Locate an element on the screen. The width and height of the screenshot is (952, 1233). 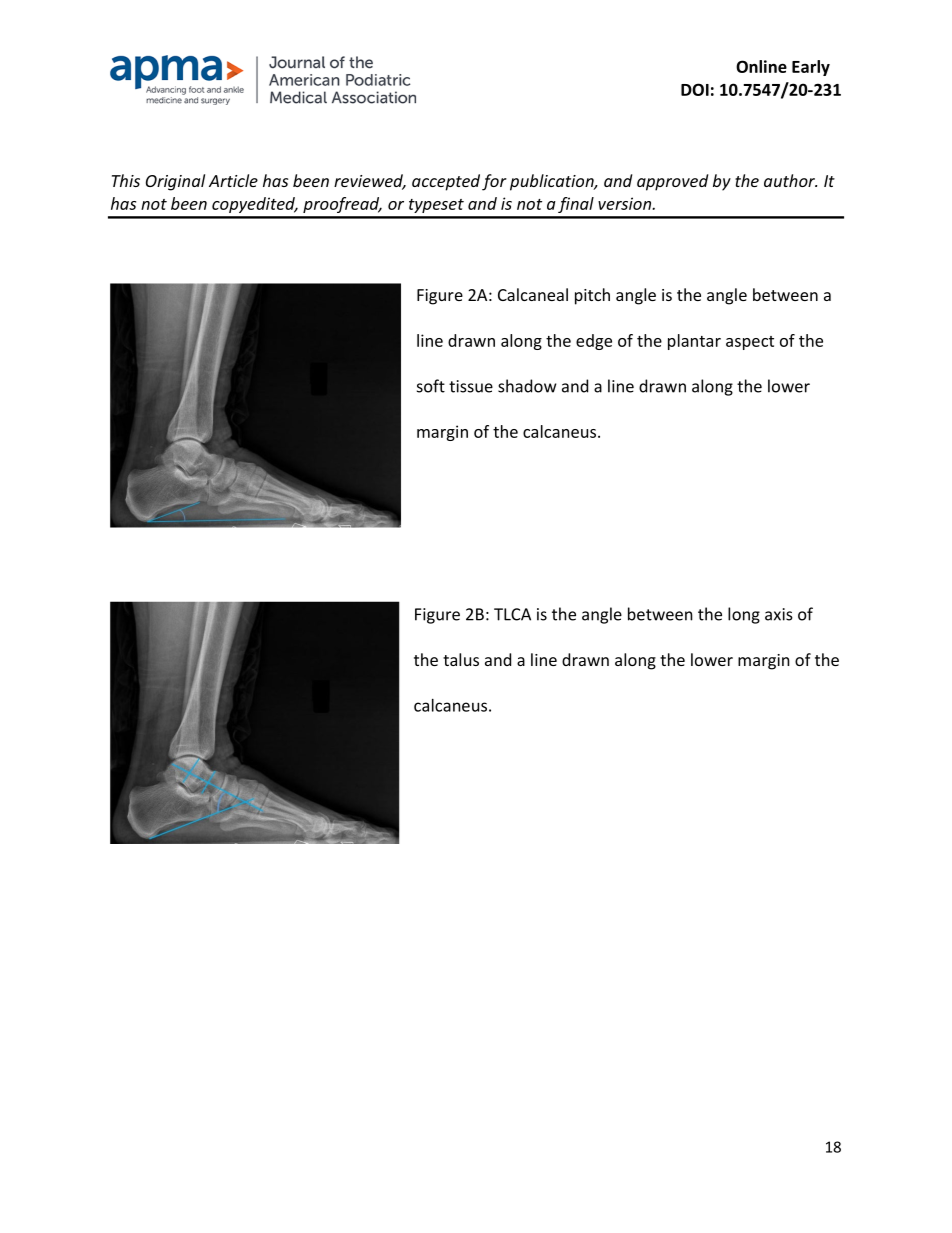
tissue is located at coordinates (471, 386).
